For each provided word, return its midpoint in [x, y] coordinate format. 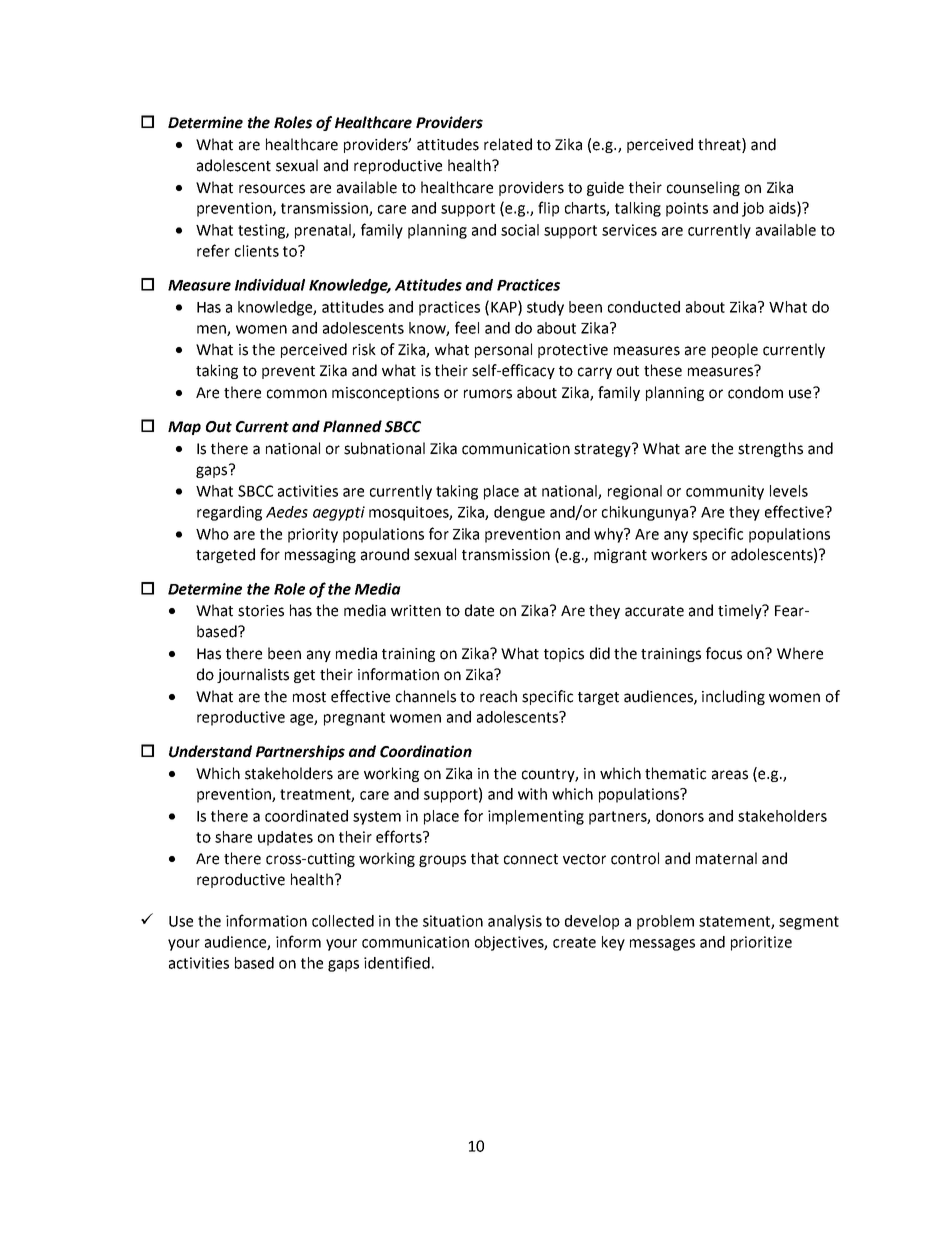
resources [272, 189]
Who [212, 534]
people [735, 350]
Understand [210, 751]
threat [720, 145]
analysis [515, 922]
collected [343, 921]
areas [730, 775]
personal [503, 350]
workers [679, 554]
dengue [519, 513]
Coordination [426, 751]
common [297, 394]
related [508, 144]
